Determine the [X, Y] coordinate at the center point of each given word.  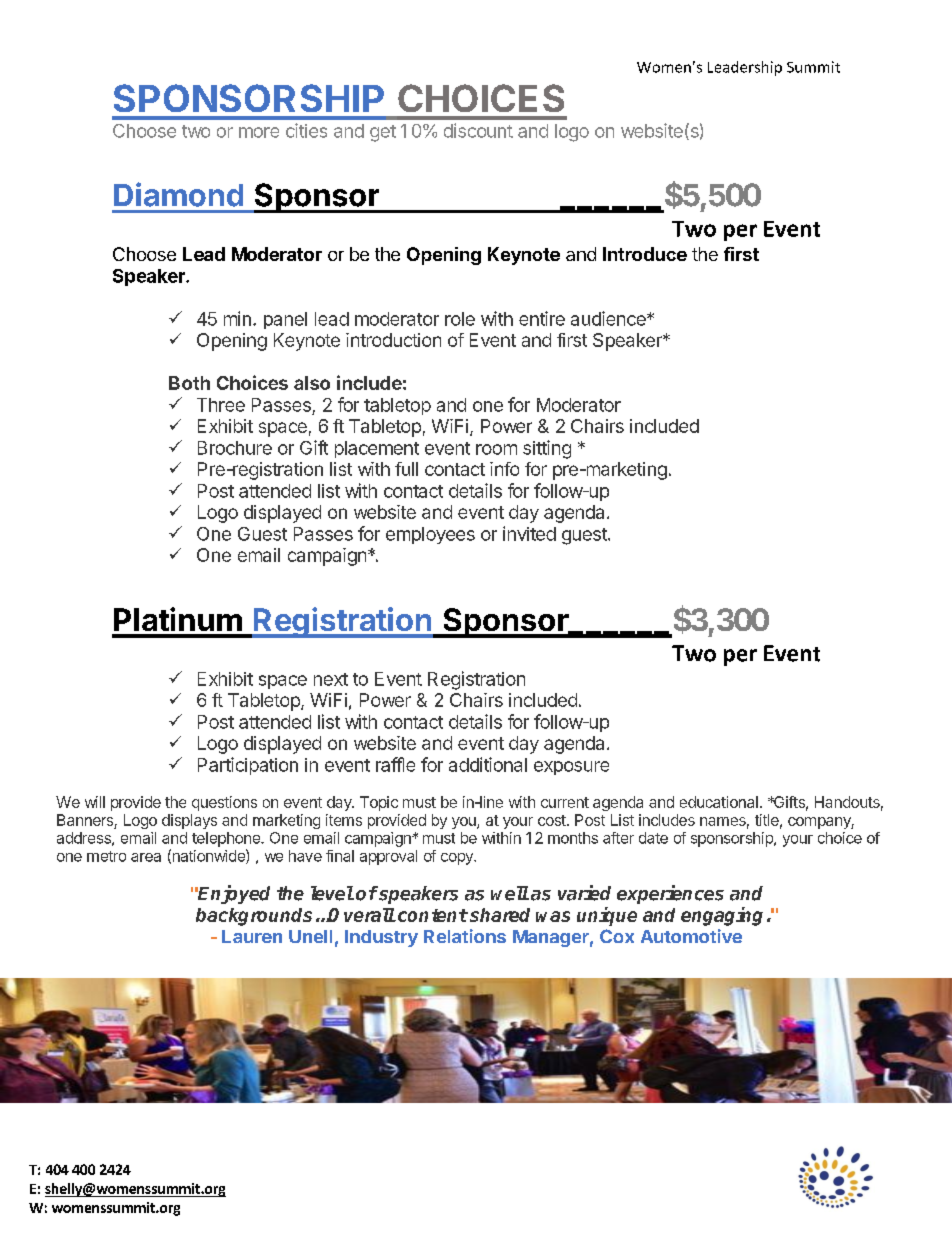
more [259, 132]
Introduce [645, 254]
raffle [395, 764]
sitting [547, 449]
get [383, 133]
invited [529, 533]
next [331, 679]
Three [221, 405]
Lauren [252, 936]
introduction [393, 340]
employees [430, 535]
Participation [248, 766]
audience [609, 318]
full [406, 469]
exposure [571, 768]
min [237, 318]
